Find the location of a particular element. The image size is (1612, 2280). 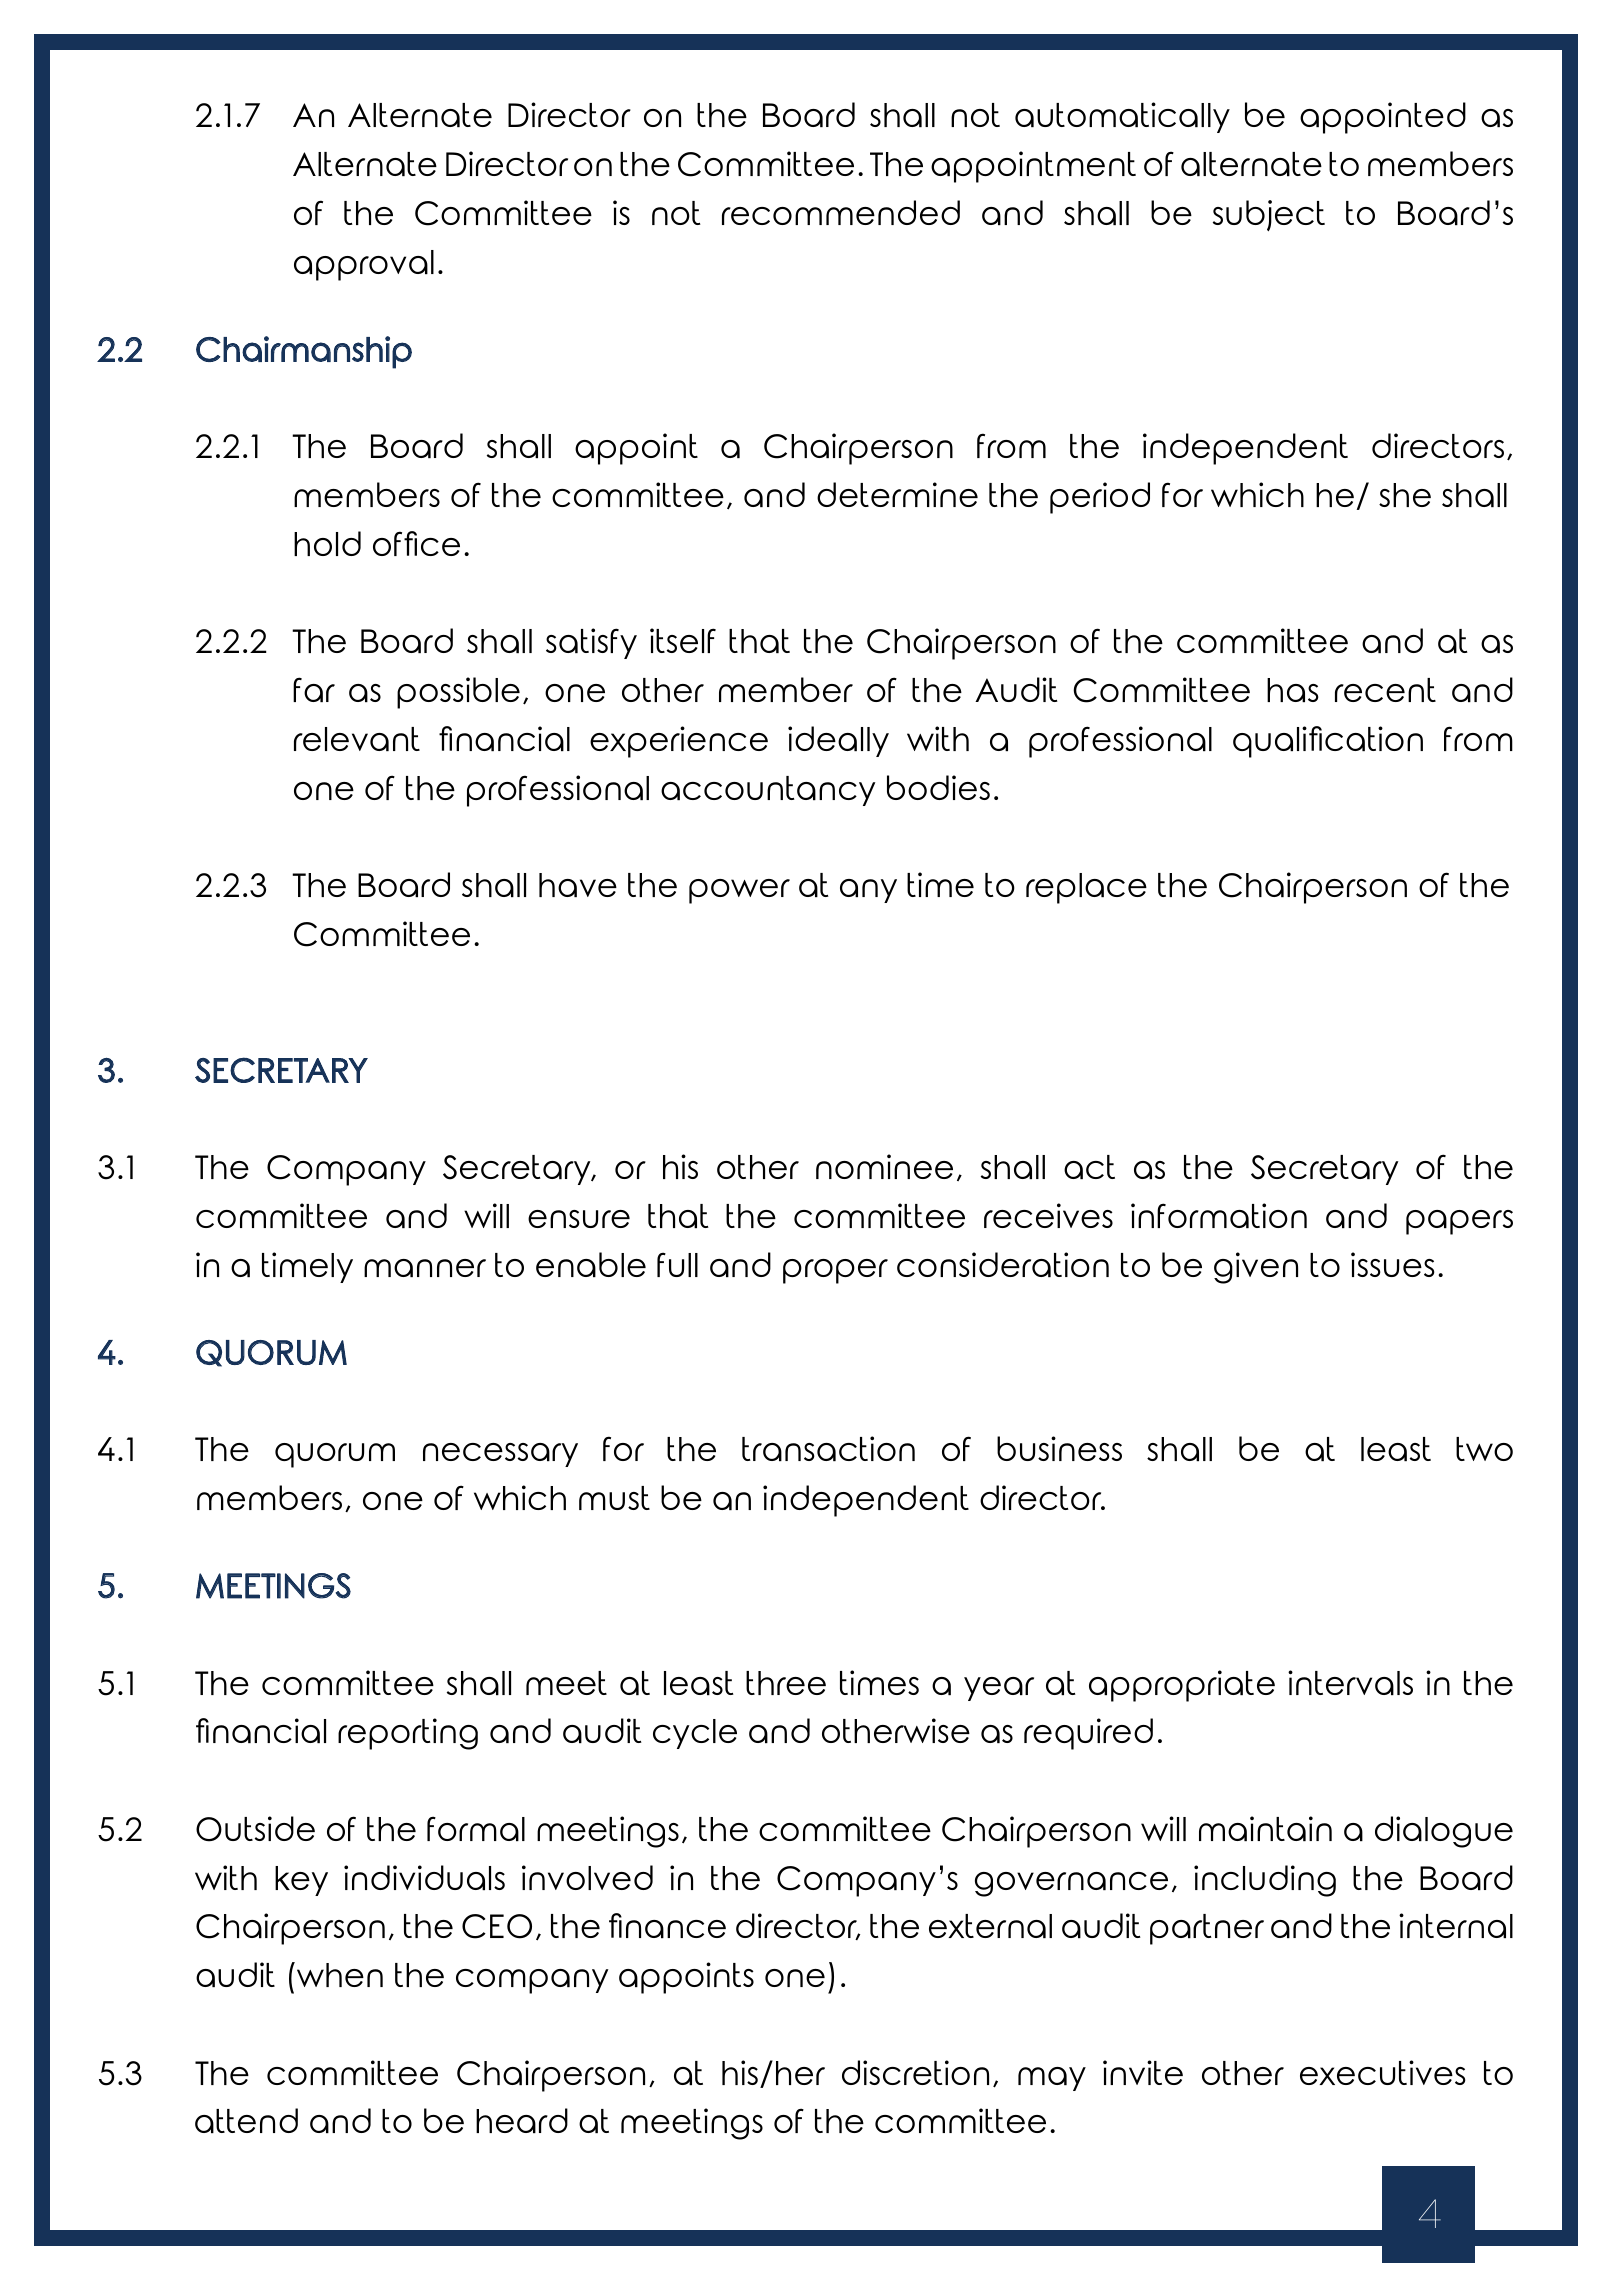

three is located at coordinates (786, 1683).
